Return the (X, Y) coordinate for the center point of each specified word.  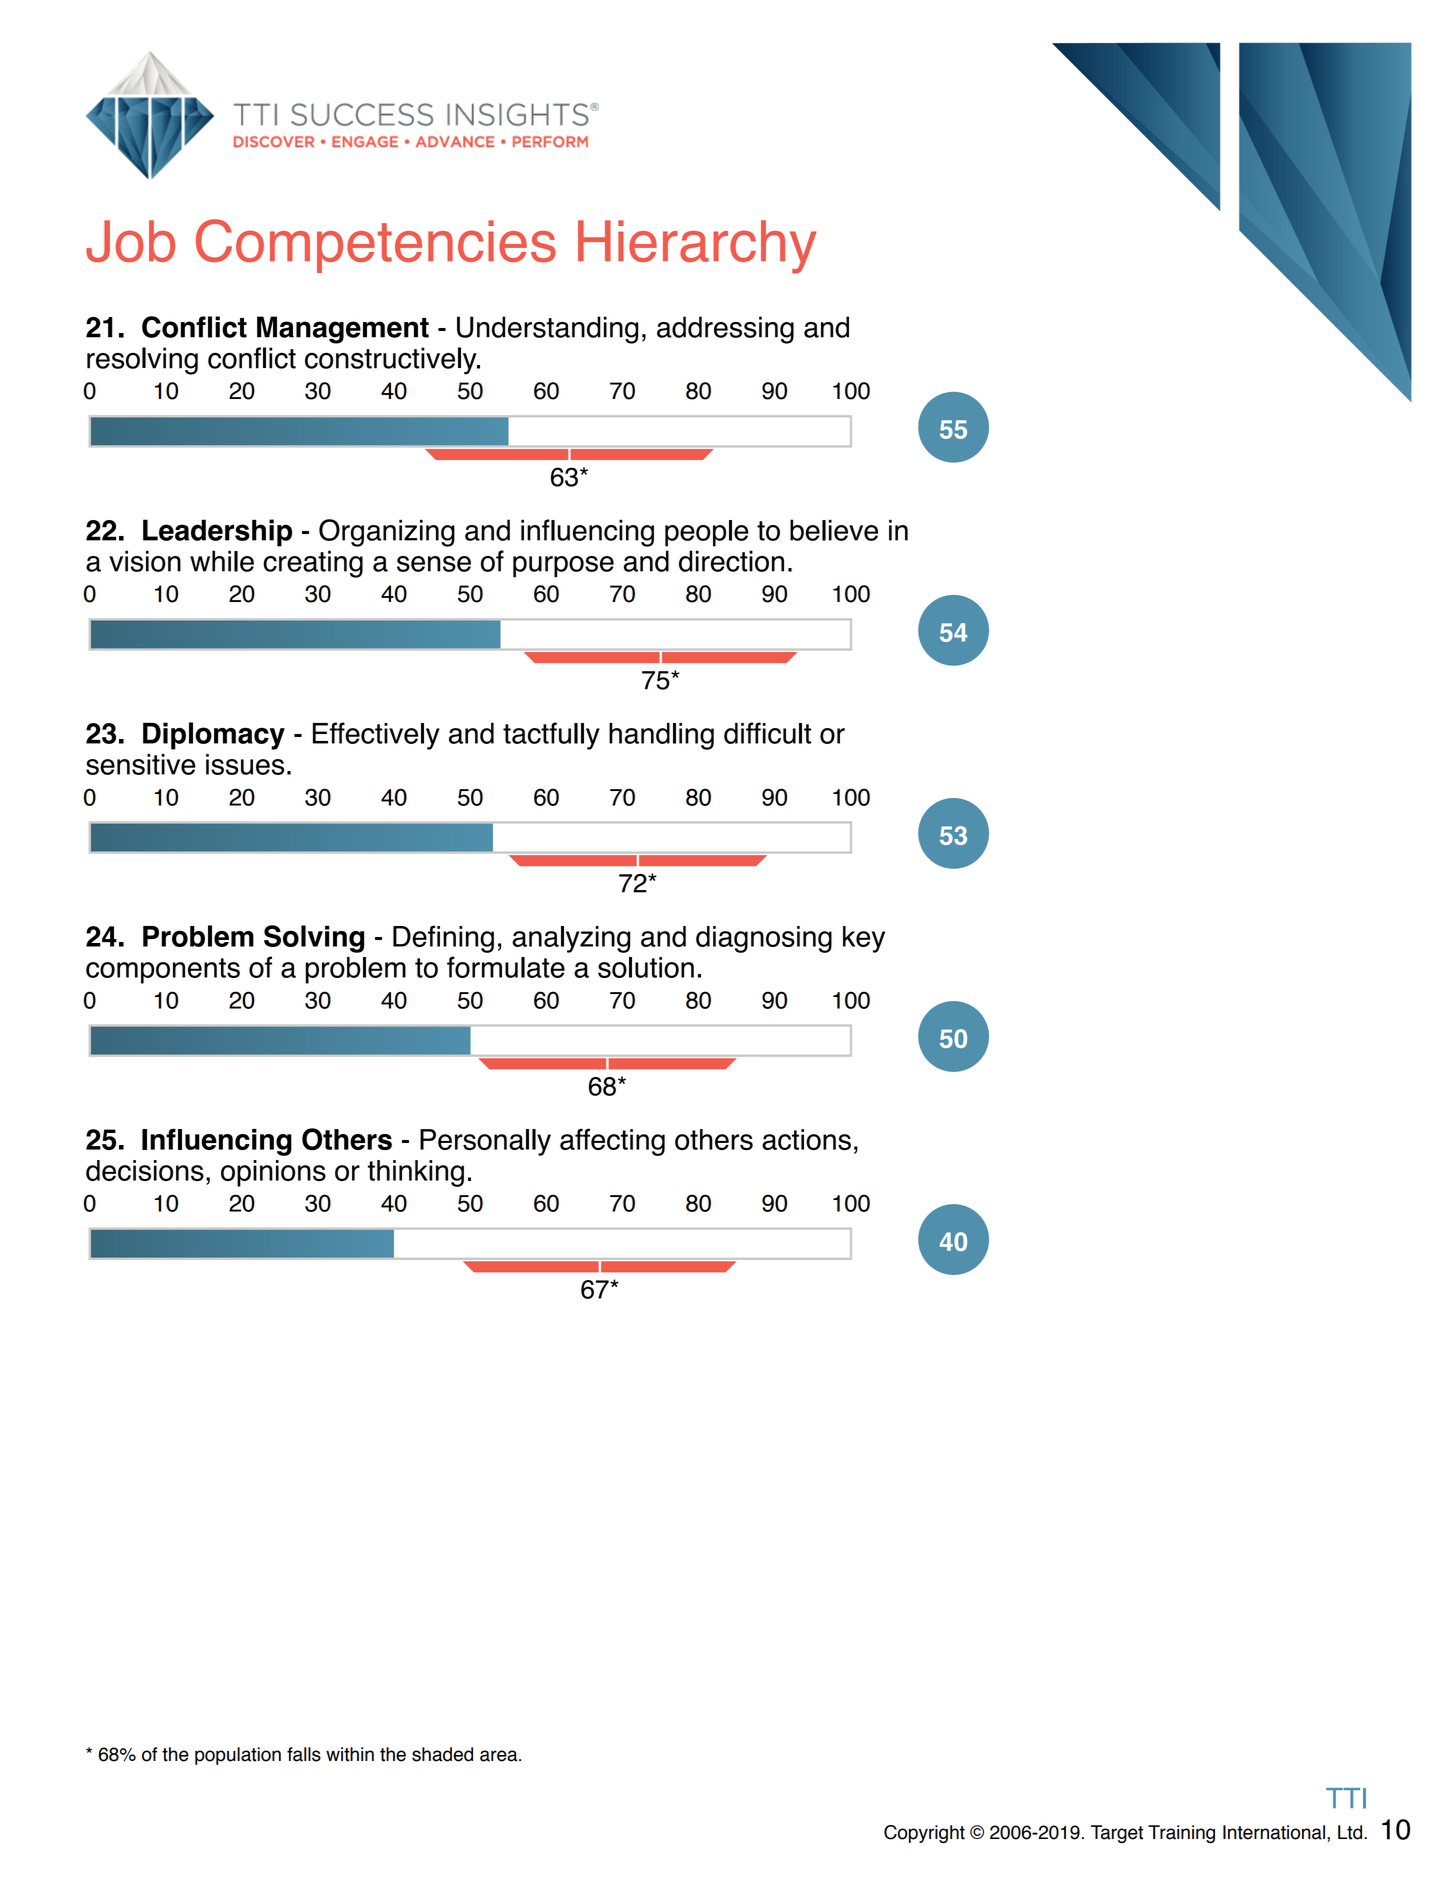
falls (304, 1754)
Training (1181, 1834)
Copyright (924, 1834)
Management (343, 330)
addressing (725, 330)
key (864, 939)
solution (646, 967)
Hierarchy (697, 247)
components (163, 971)
